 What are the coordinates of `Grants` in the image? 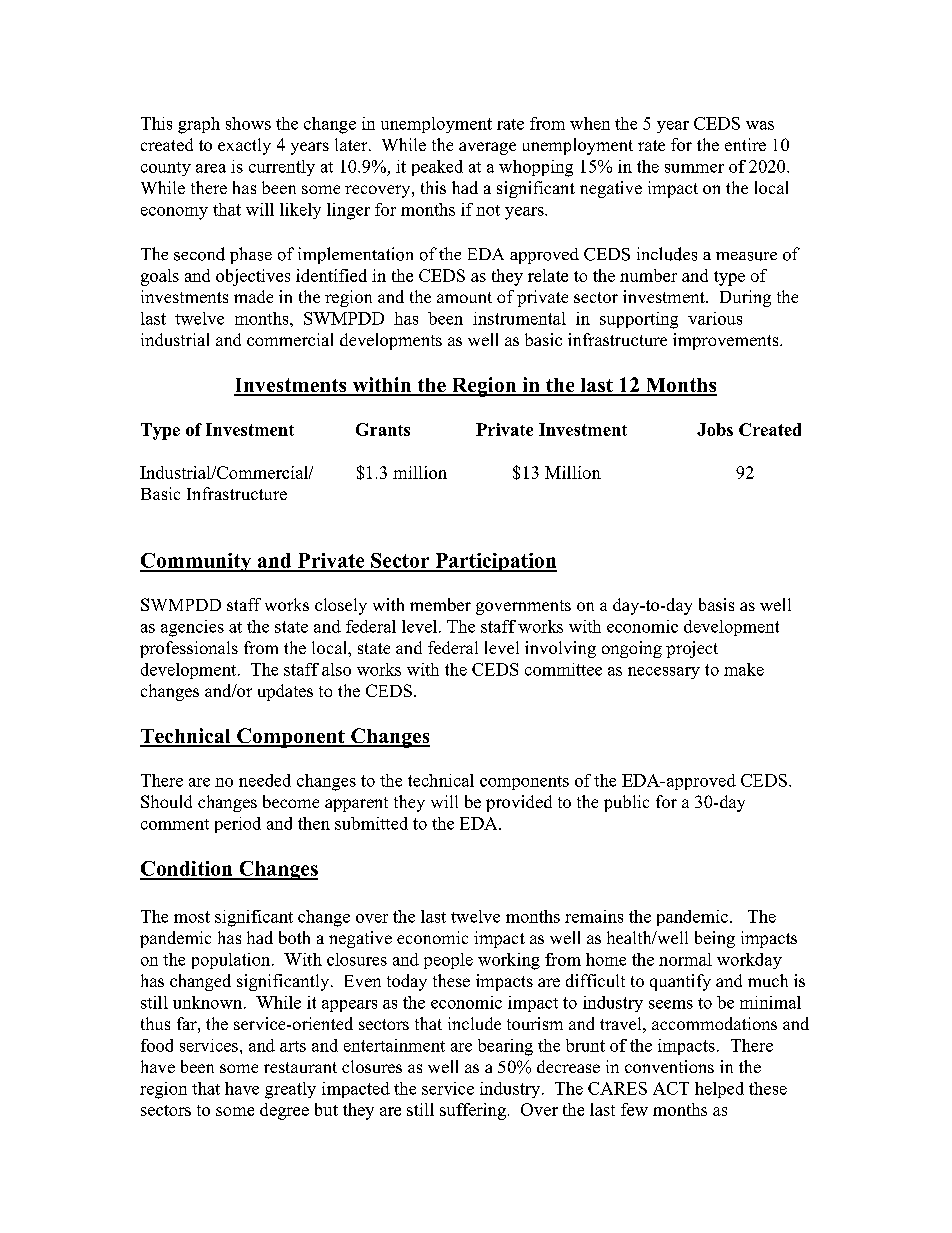 It's located at (383, 429).
